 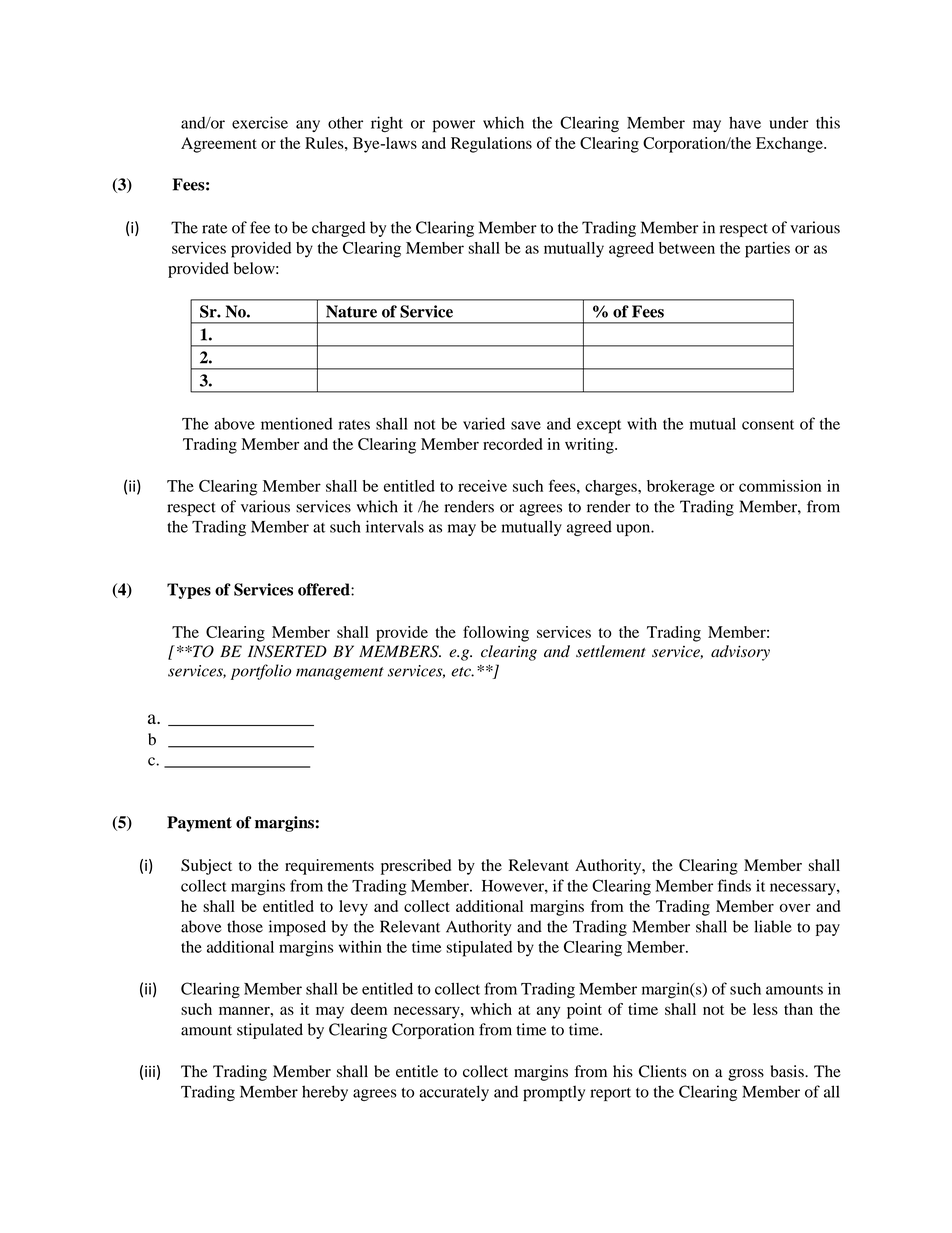 What do you see at coordinates (219, 145) in the page?
I see `Agreement` at bounding box center [219, 145].
